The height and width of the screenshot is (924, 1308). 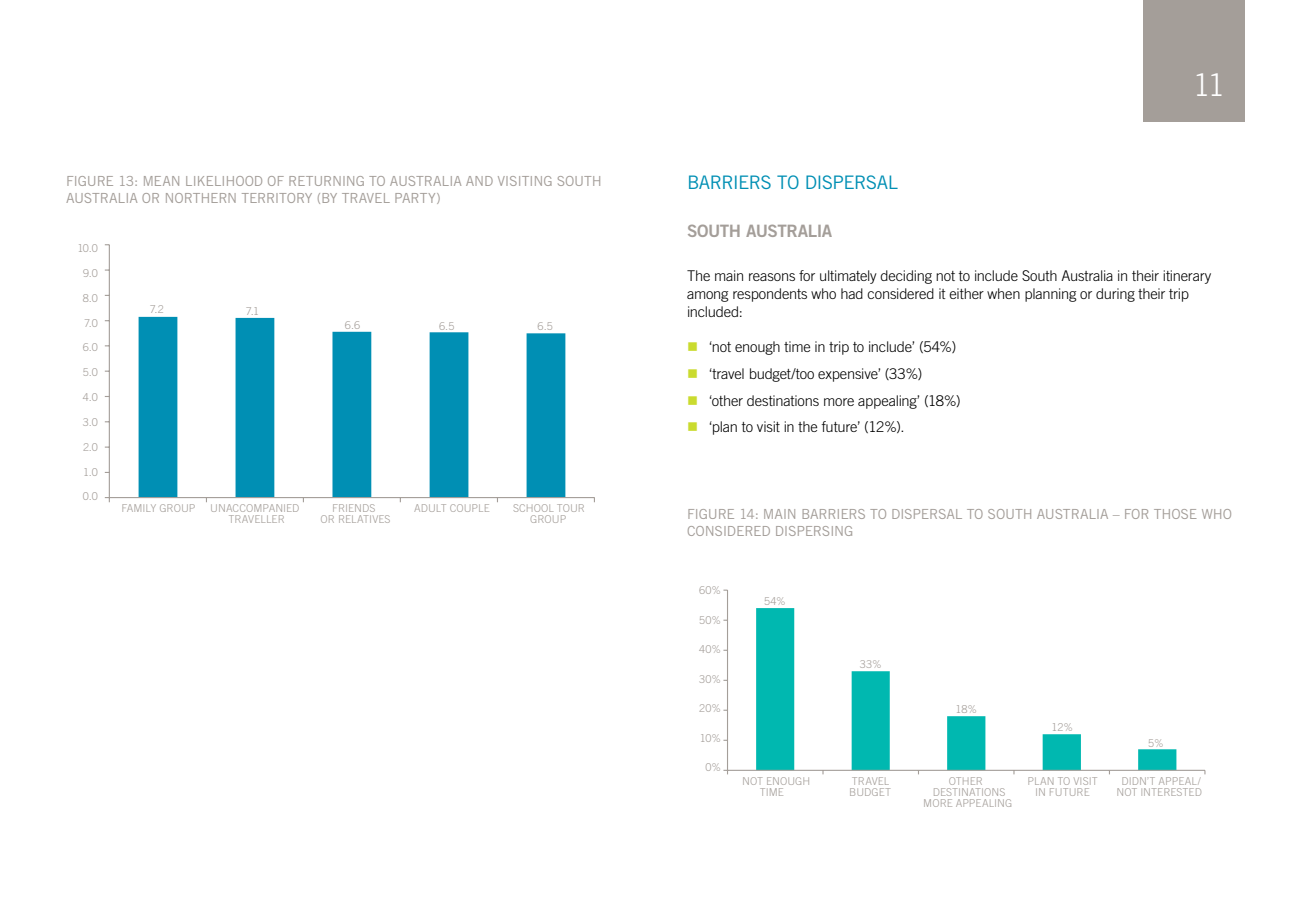 What do you see at coordinates (570, 508) in the screenshot?
I see `TOUR` at bounding box center [570, 508].
